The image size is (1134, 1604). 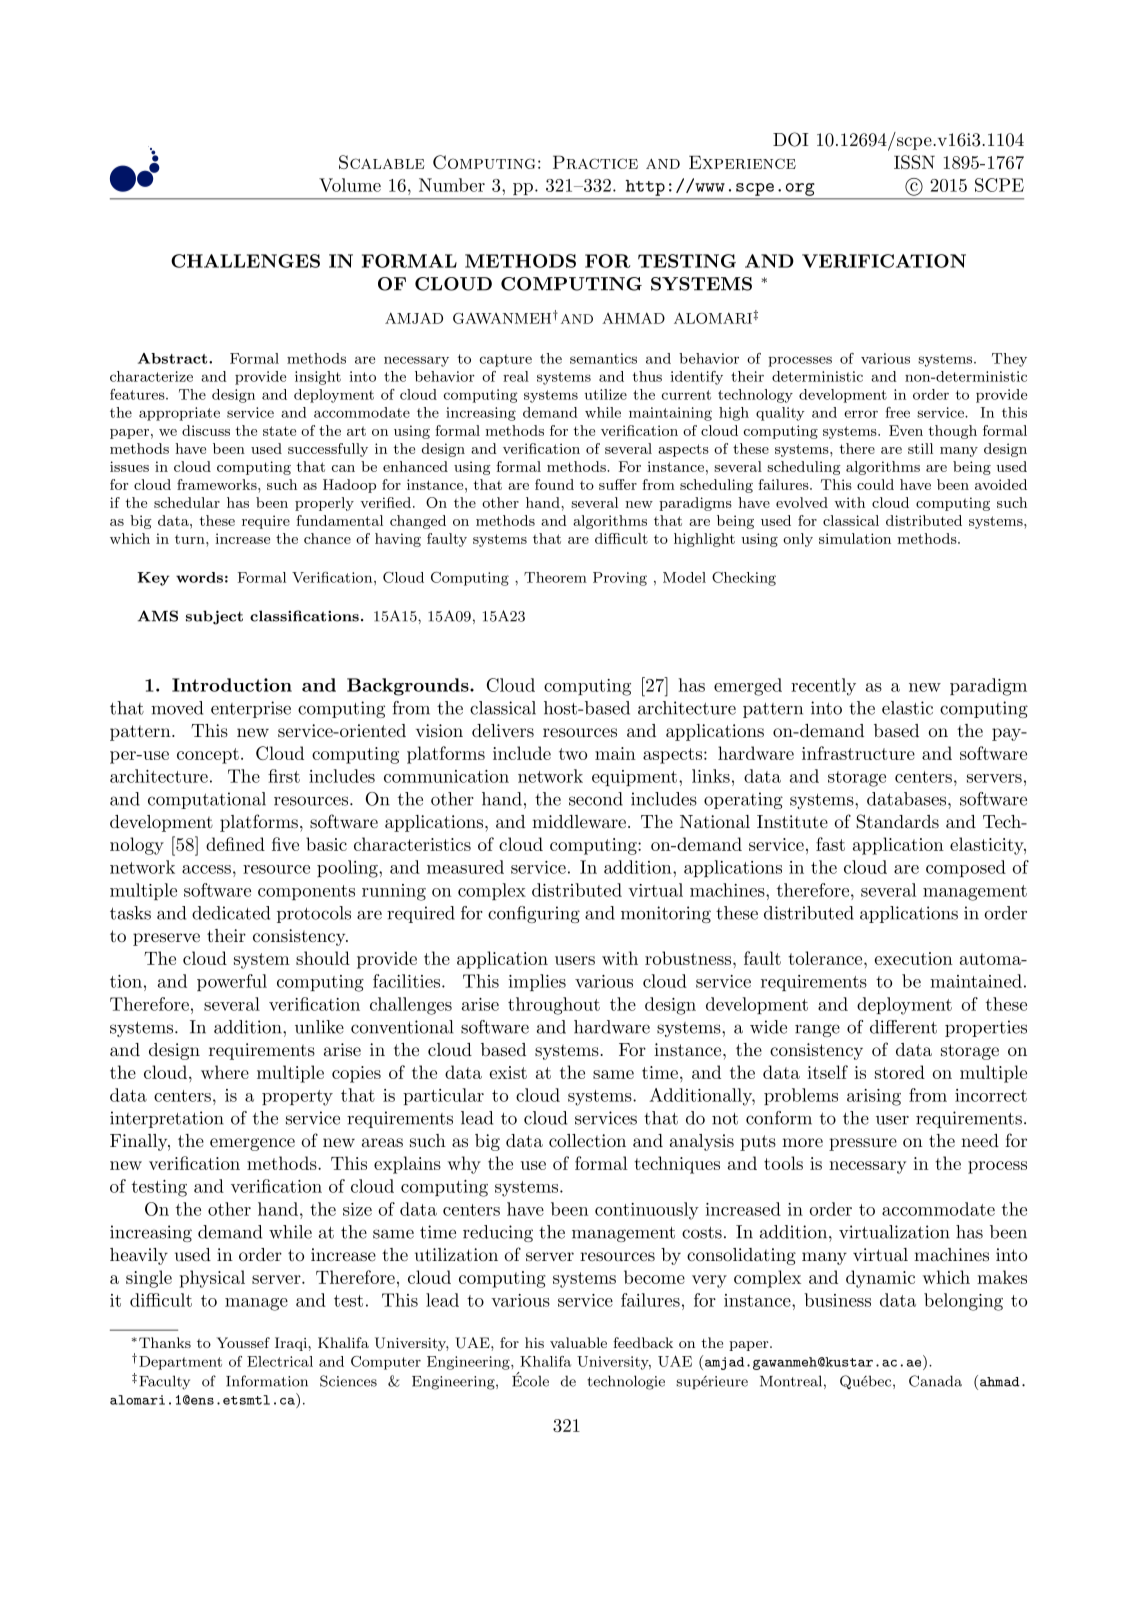 What do you see at coordinates (578, 1342) in the image?
I see `valuable` at bounding box center [578, 1342].
